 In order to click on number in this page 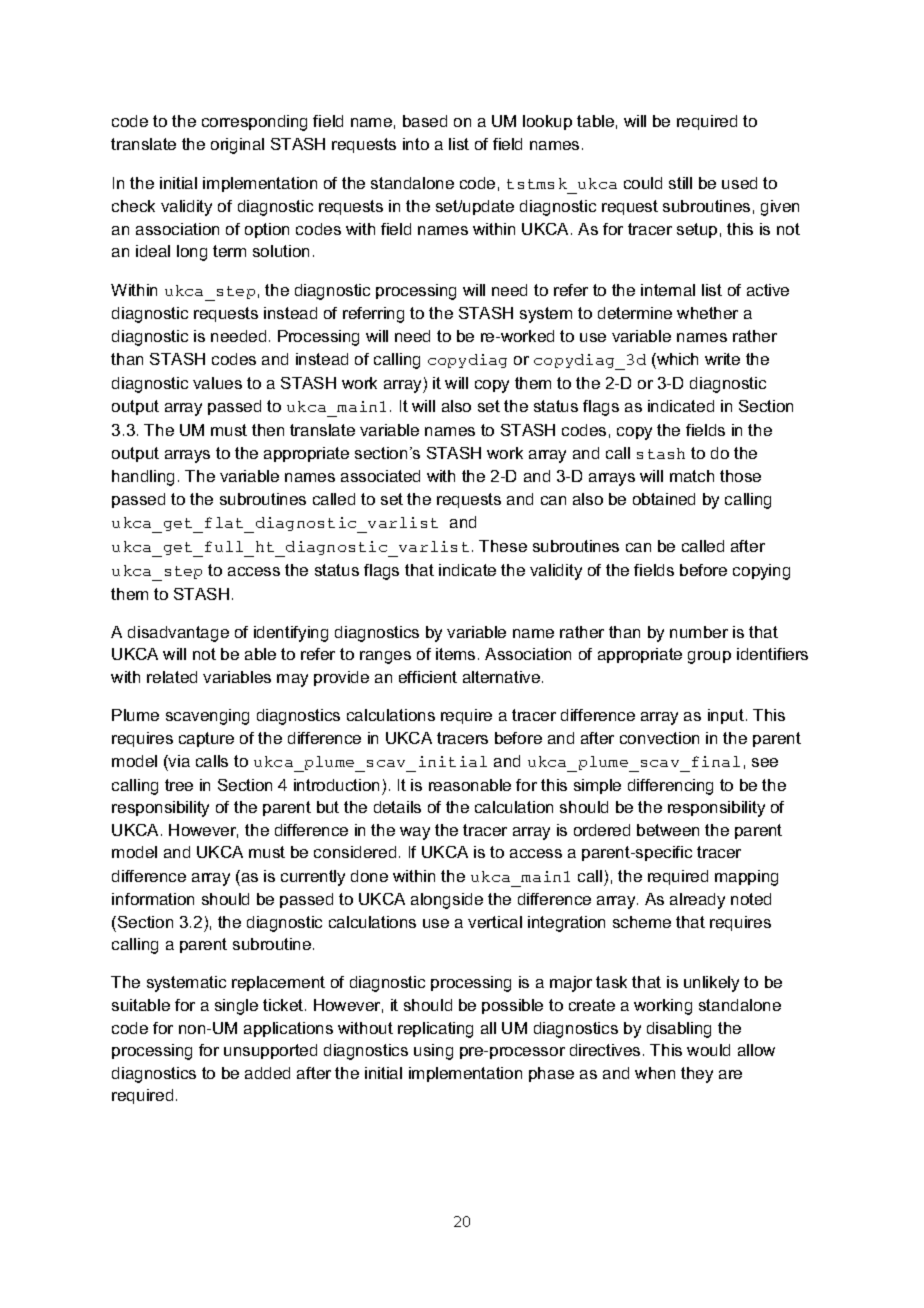, I will do `click(699, 632)`.
